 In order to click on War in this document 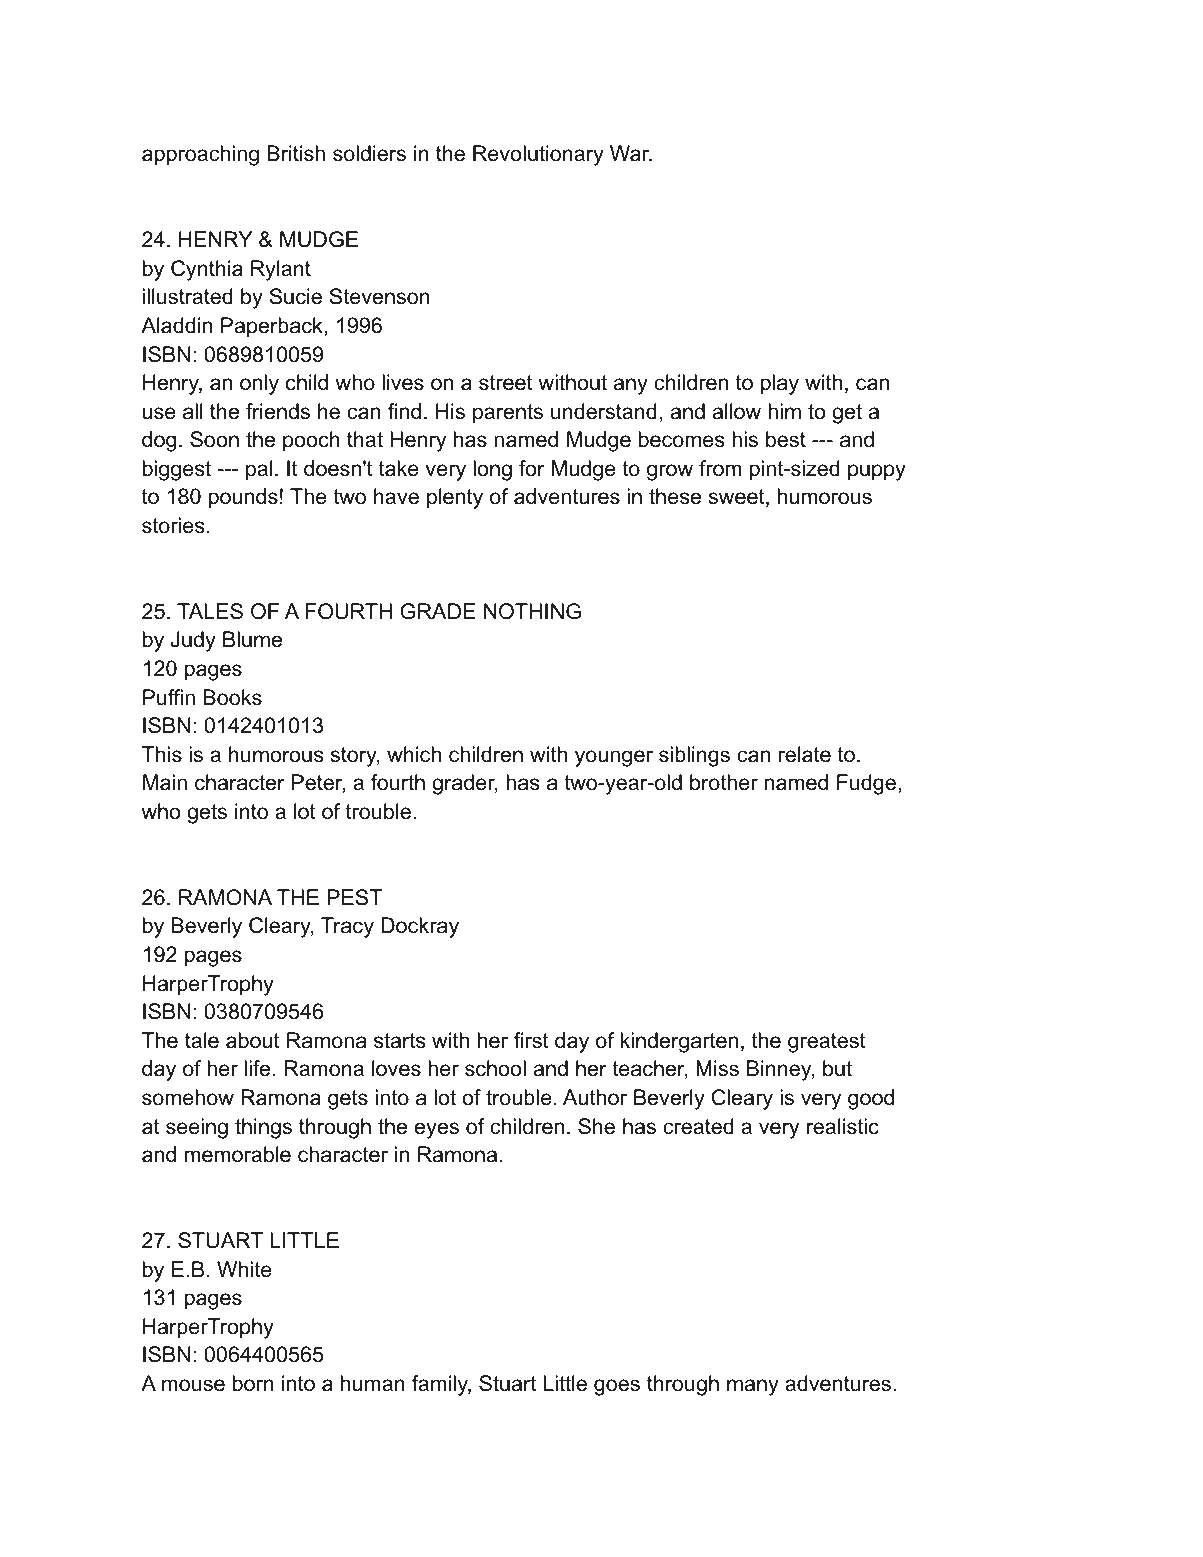, I will do `click(631, 153)`.
